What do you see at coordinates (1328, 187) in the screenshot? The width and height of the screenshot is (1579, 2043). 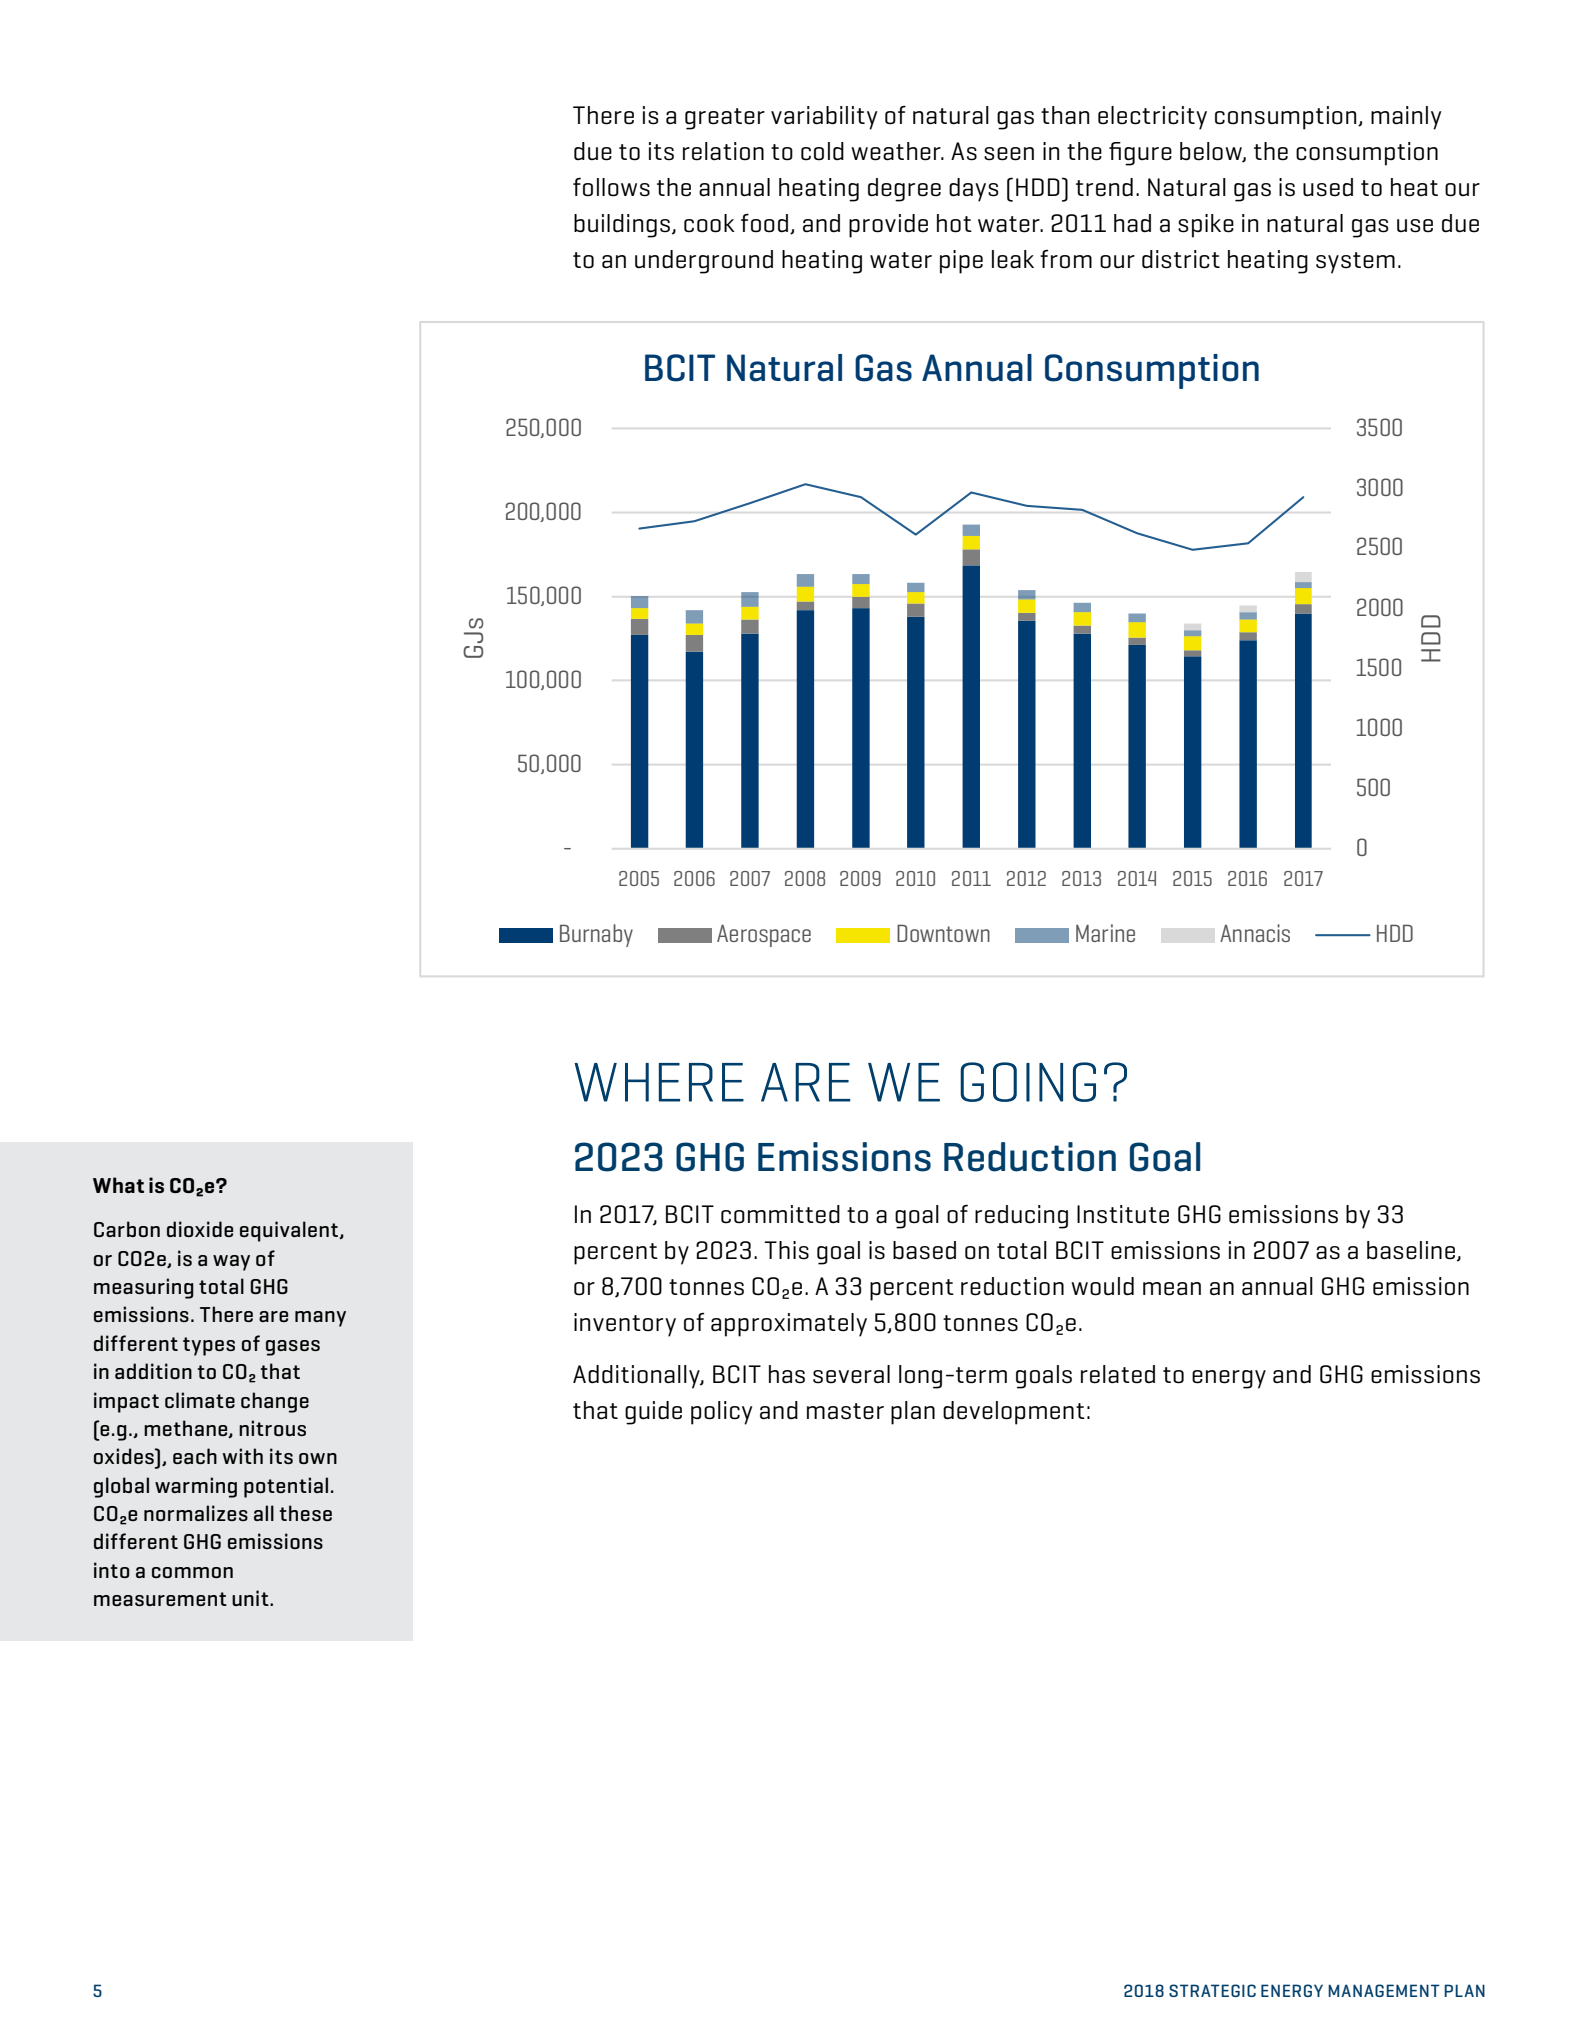 I see `used` at bounding box center [1328, 187].
